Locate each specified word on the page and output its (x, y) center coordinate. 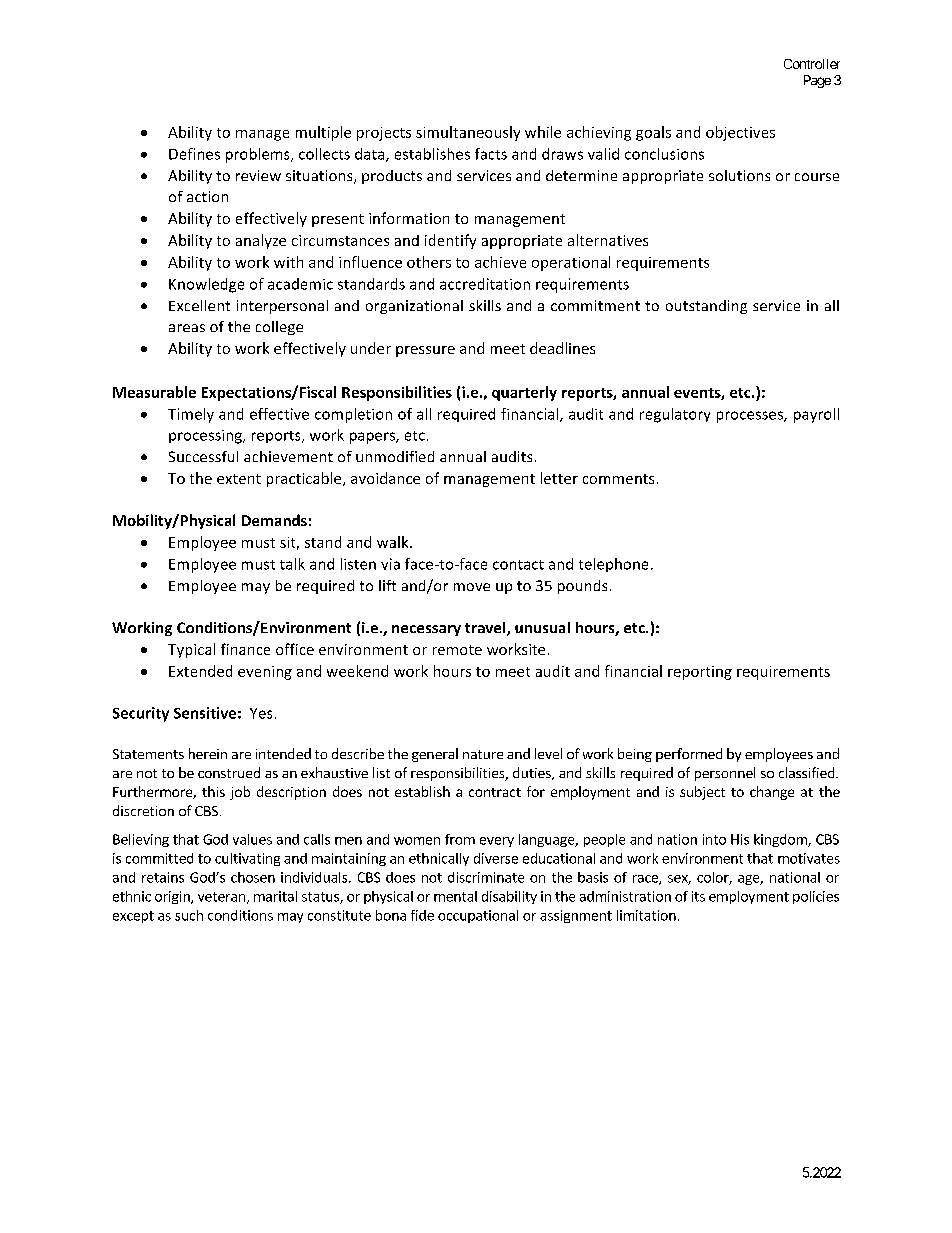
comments (618, 479)
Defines (194, 154)
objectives (740, 133)
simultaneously (468, 133)
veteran (221, 897)
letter (559, 478)
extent (239, 479)
